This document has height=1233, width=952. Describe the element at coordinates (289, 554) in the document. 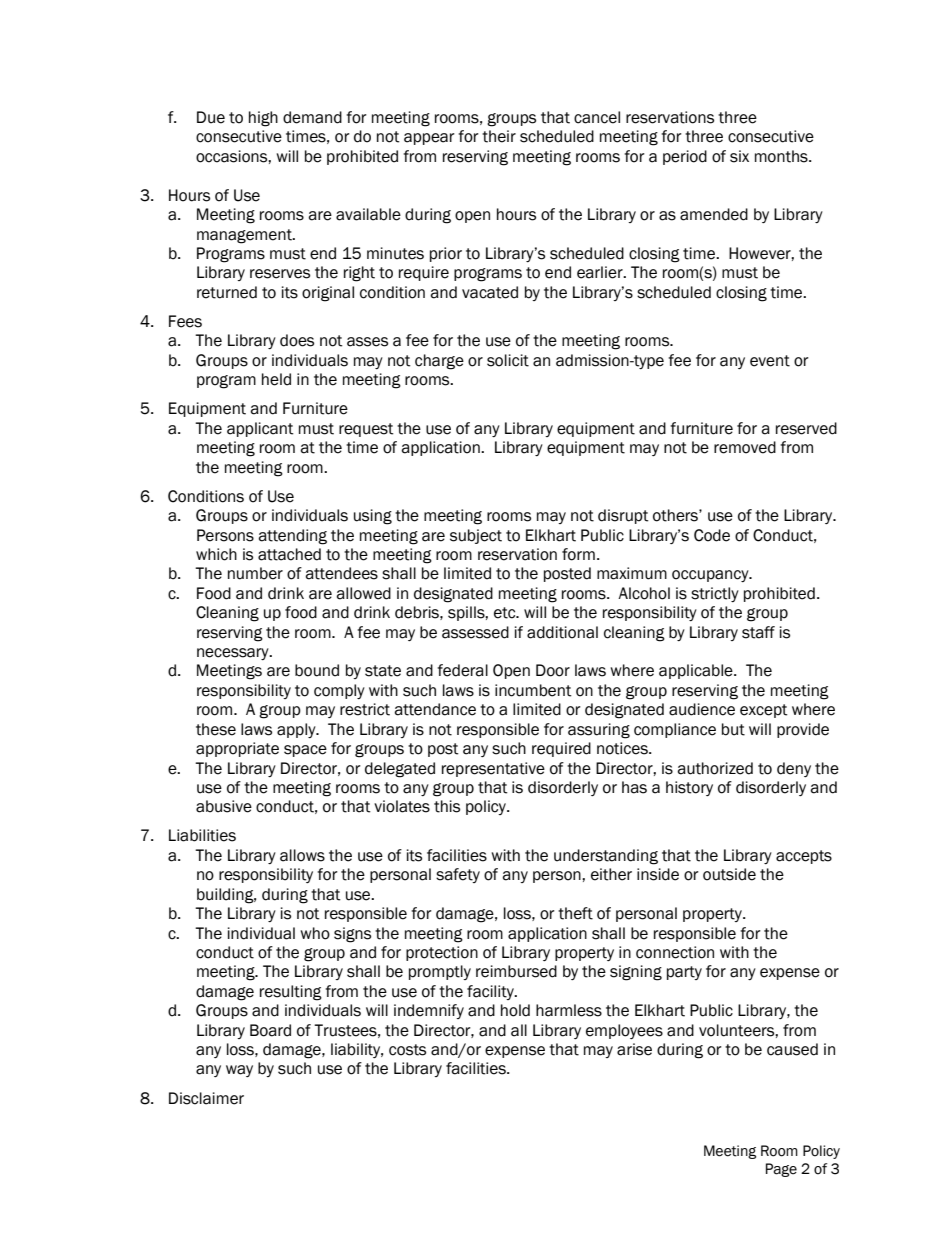

I see `attached` at that location.
